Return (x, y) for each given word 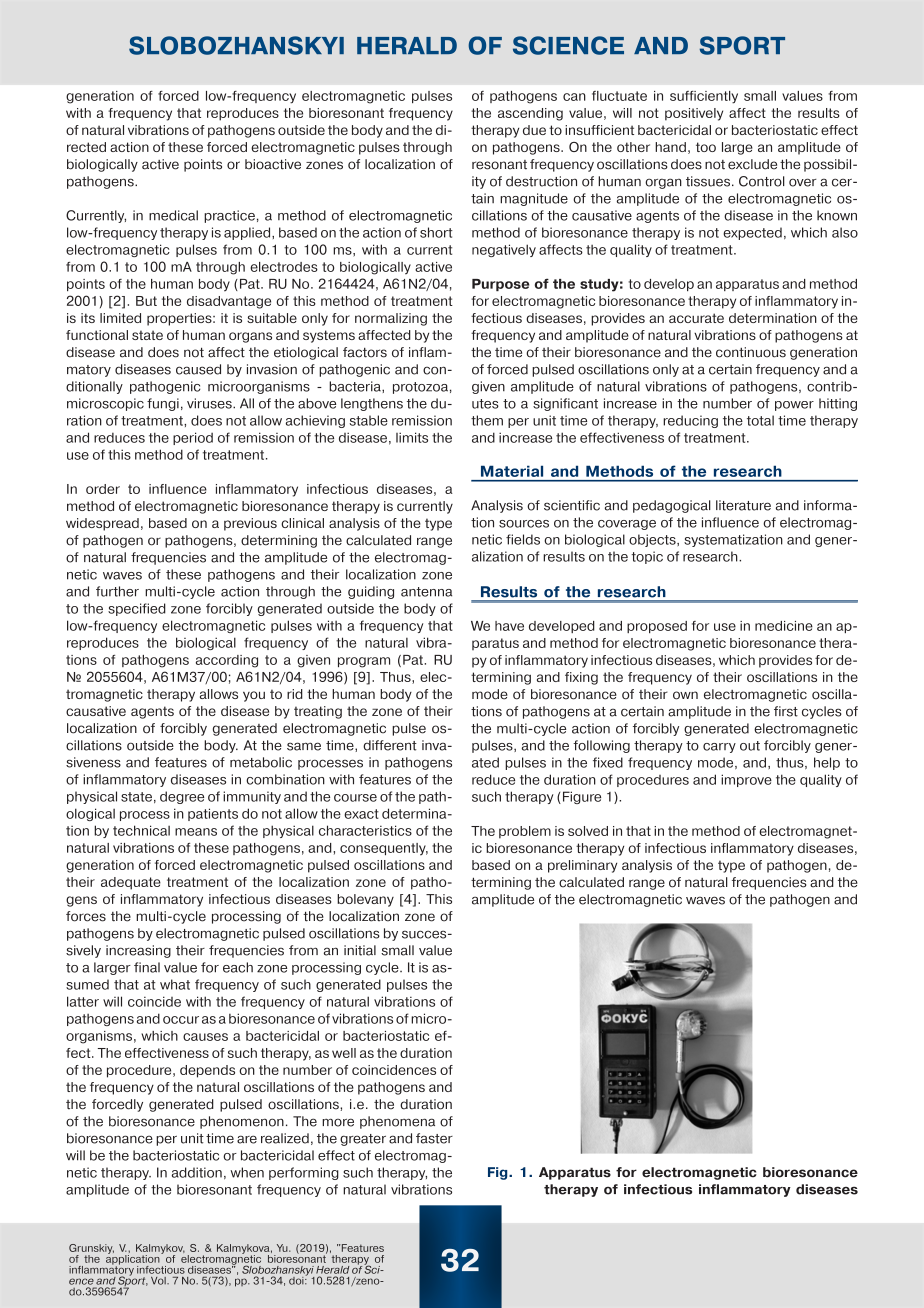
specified (137, 609)
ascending (530, 114)
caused (198, 369)
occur (181, 1020)
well (344, 1053)
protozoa (420, 388)
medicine (784, 626)
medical (173, 215)
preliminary (582, 866)
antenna (426, 592)
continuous (751, 352)
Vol (159, 1281)
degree (182, 797)
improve (746, 780)
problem (525, 832)
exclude (752, 164)
